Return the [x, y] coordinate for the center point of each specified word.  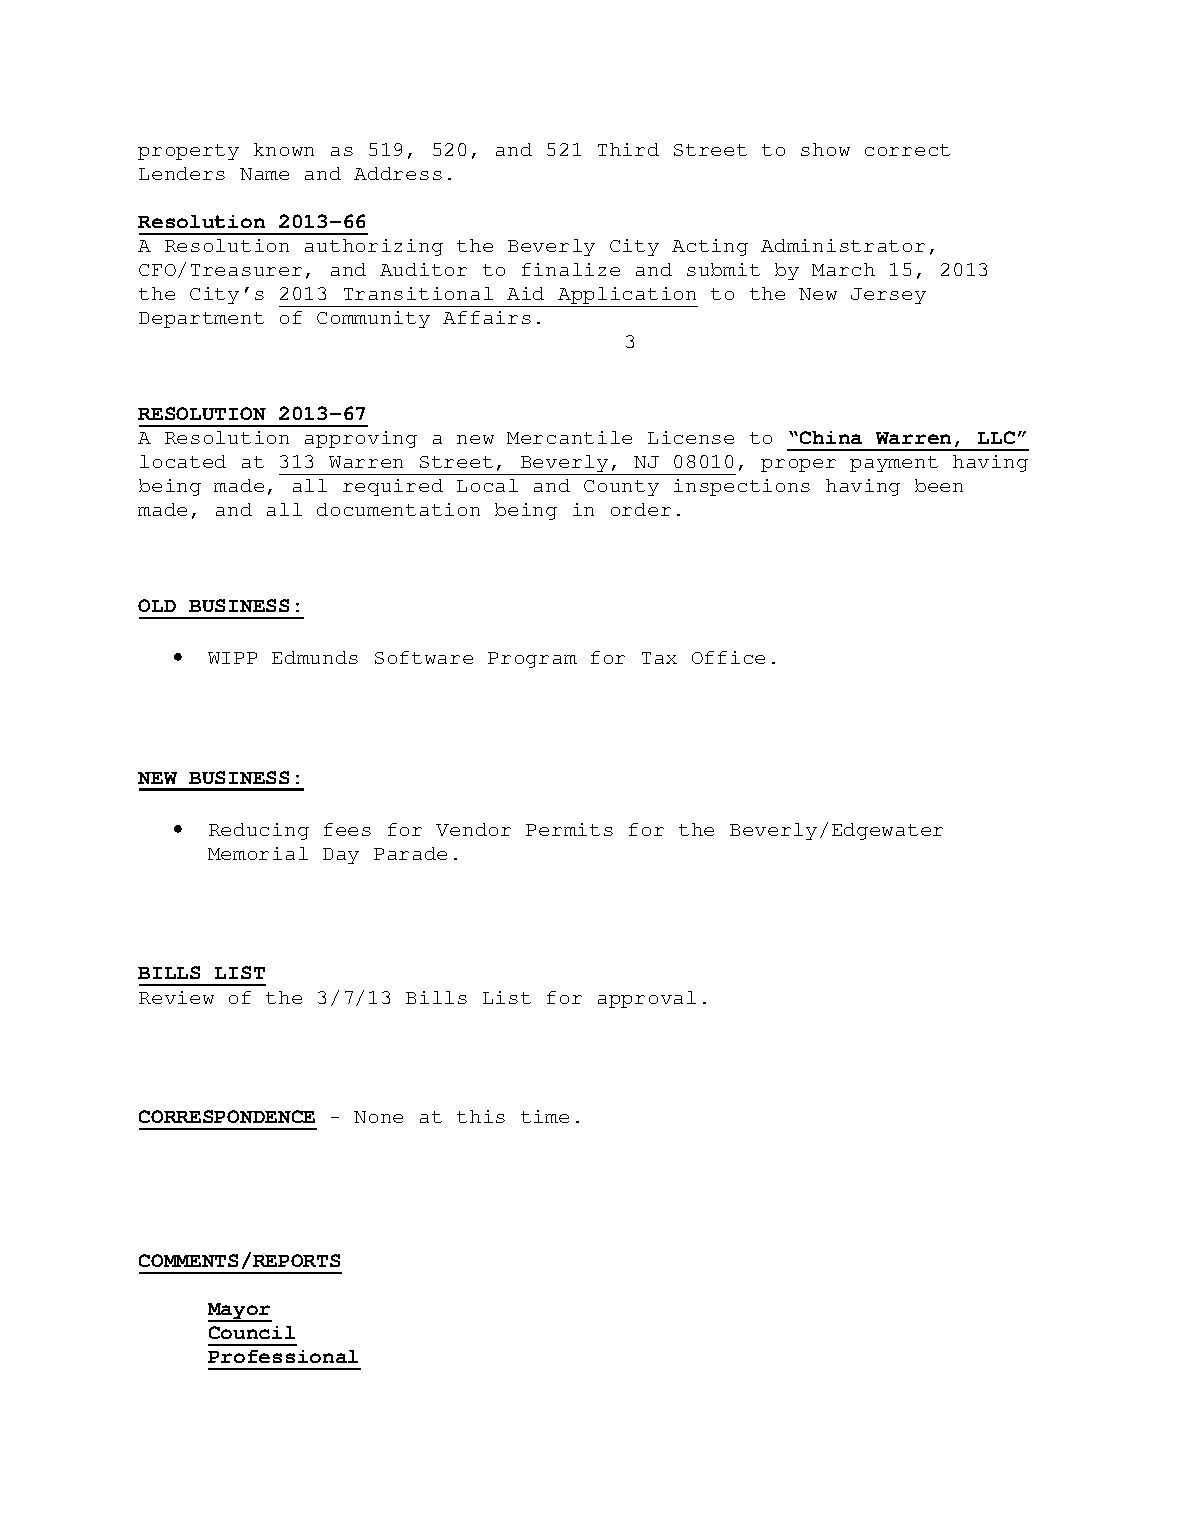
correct [907, 150]
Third [628, 149]
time [545, 1116]
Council [252, 1332]
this [481, 1116]
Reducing [259, 831]
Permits [569, 829]
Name [264, 174]
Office [728, 657]
